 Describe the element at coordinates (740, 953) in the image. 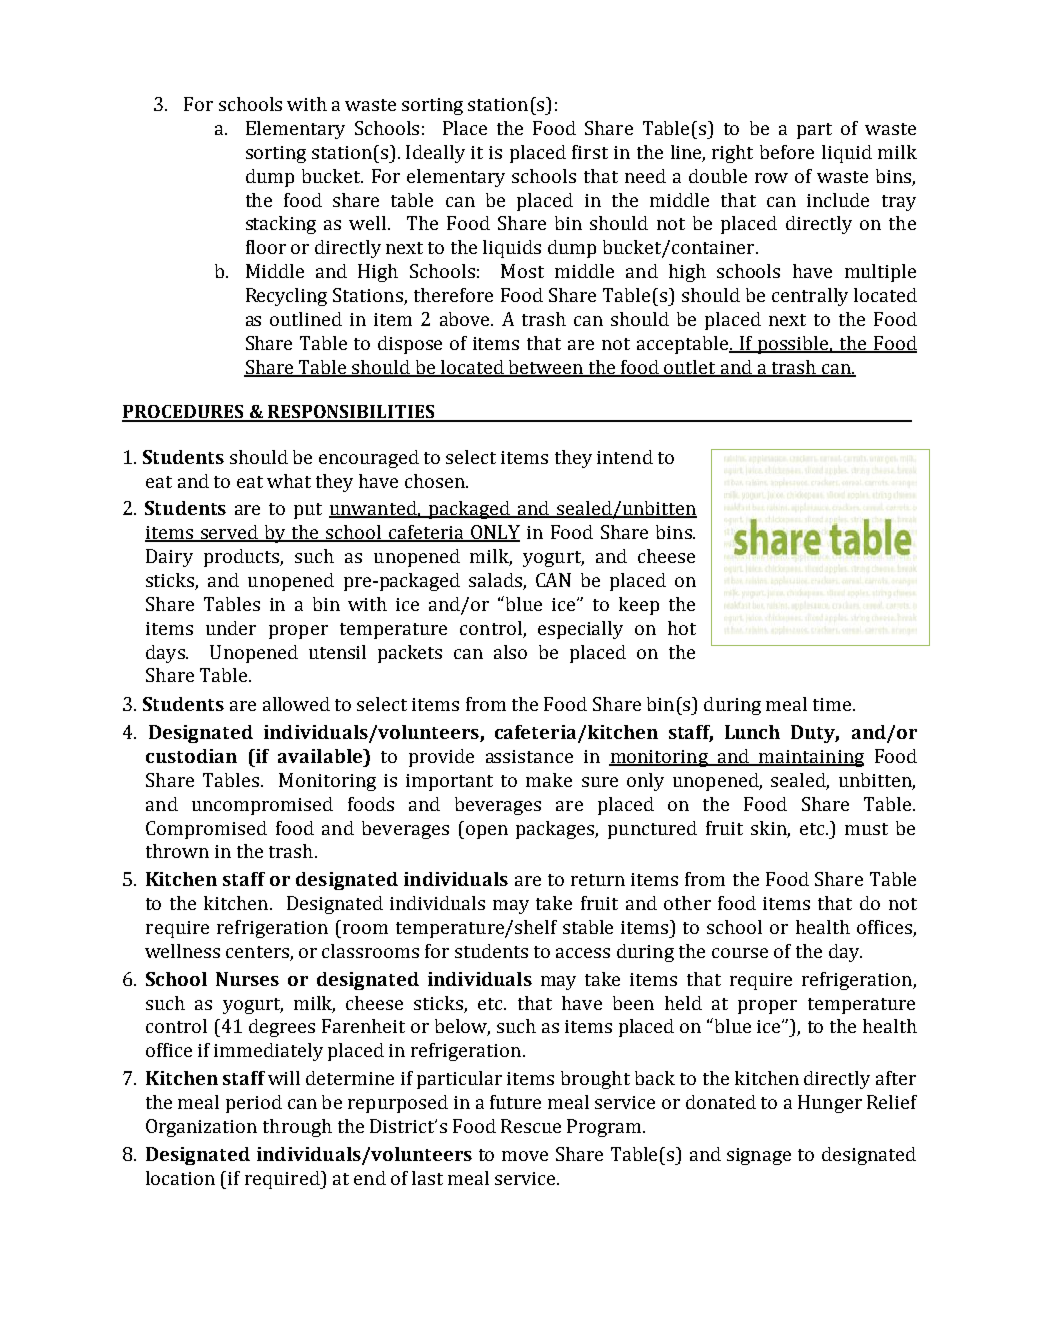

I see `course` at that location.
